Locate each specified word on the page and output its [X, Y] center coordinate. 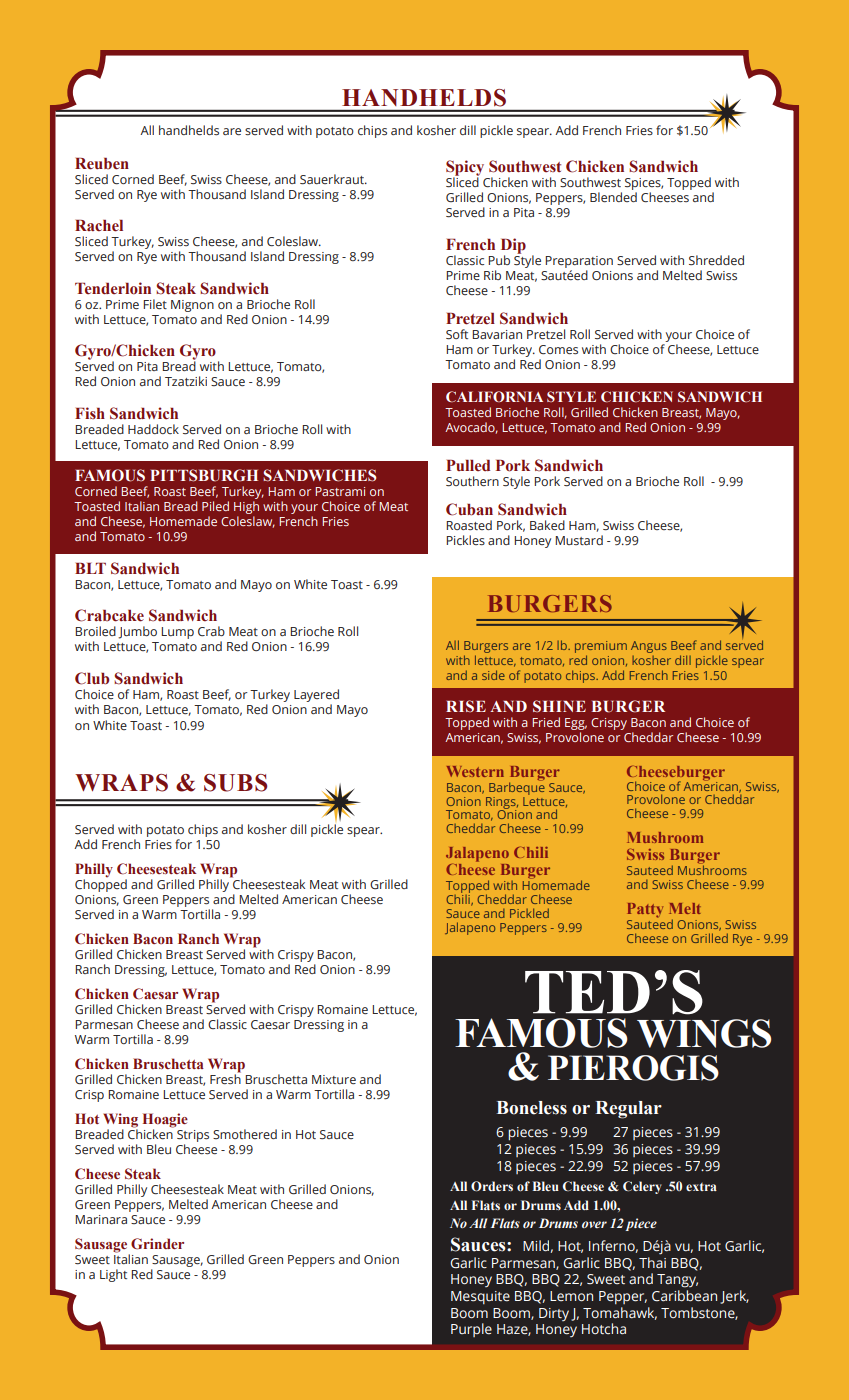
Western [475, 771]
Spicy [465, 169]
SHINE [559, 706]
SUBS [235, 783]
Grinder [157, 1243]
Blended [613, 197]
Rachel [99, 226]
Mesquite [480, 1297]
